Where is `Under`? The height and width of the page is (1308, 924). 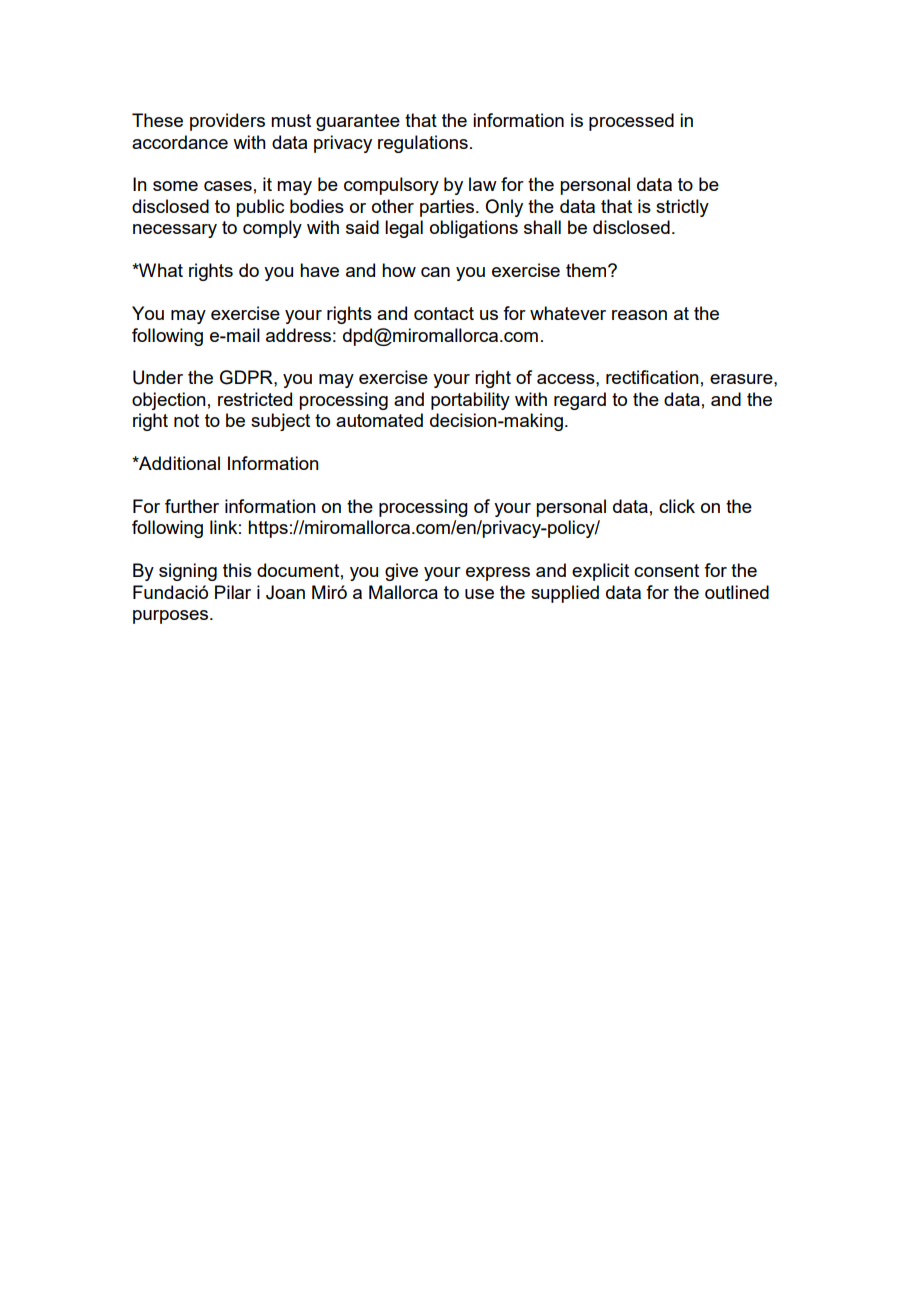 Under is located at coordinates (158, 377).
